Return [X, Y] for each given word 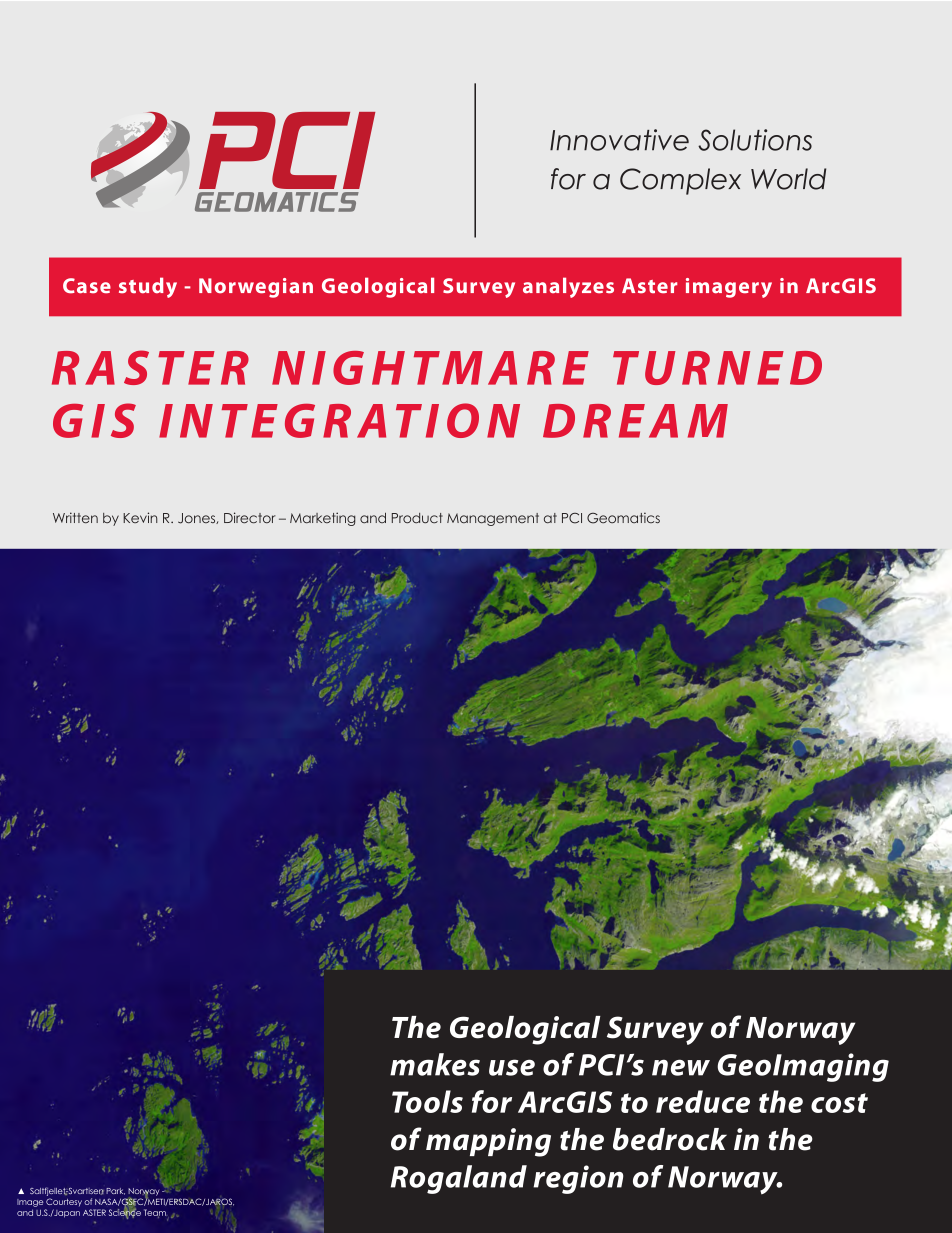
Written [75, 517]
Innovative [619, 140]
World [788, 179]
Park [115, 1191]
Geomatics [623, 518]
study [148, 287]
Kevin [140, 517]
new [681, 1067]
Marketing [323, 519]
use [512, 1067]
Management [493, 519]
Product [417, 518]
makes [435, 1064]
